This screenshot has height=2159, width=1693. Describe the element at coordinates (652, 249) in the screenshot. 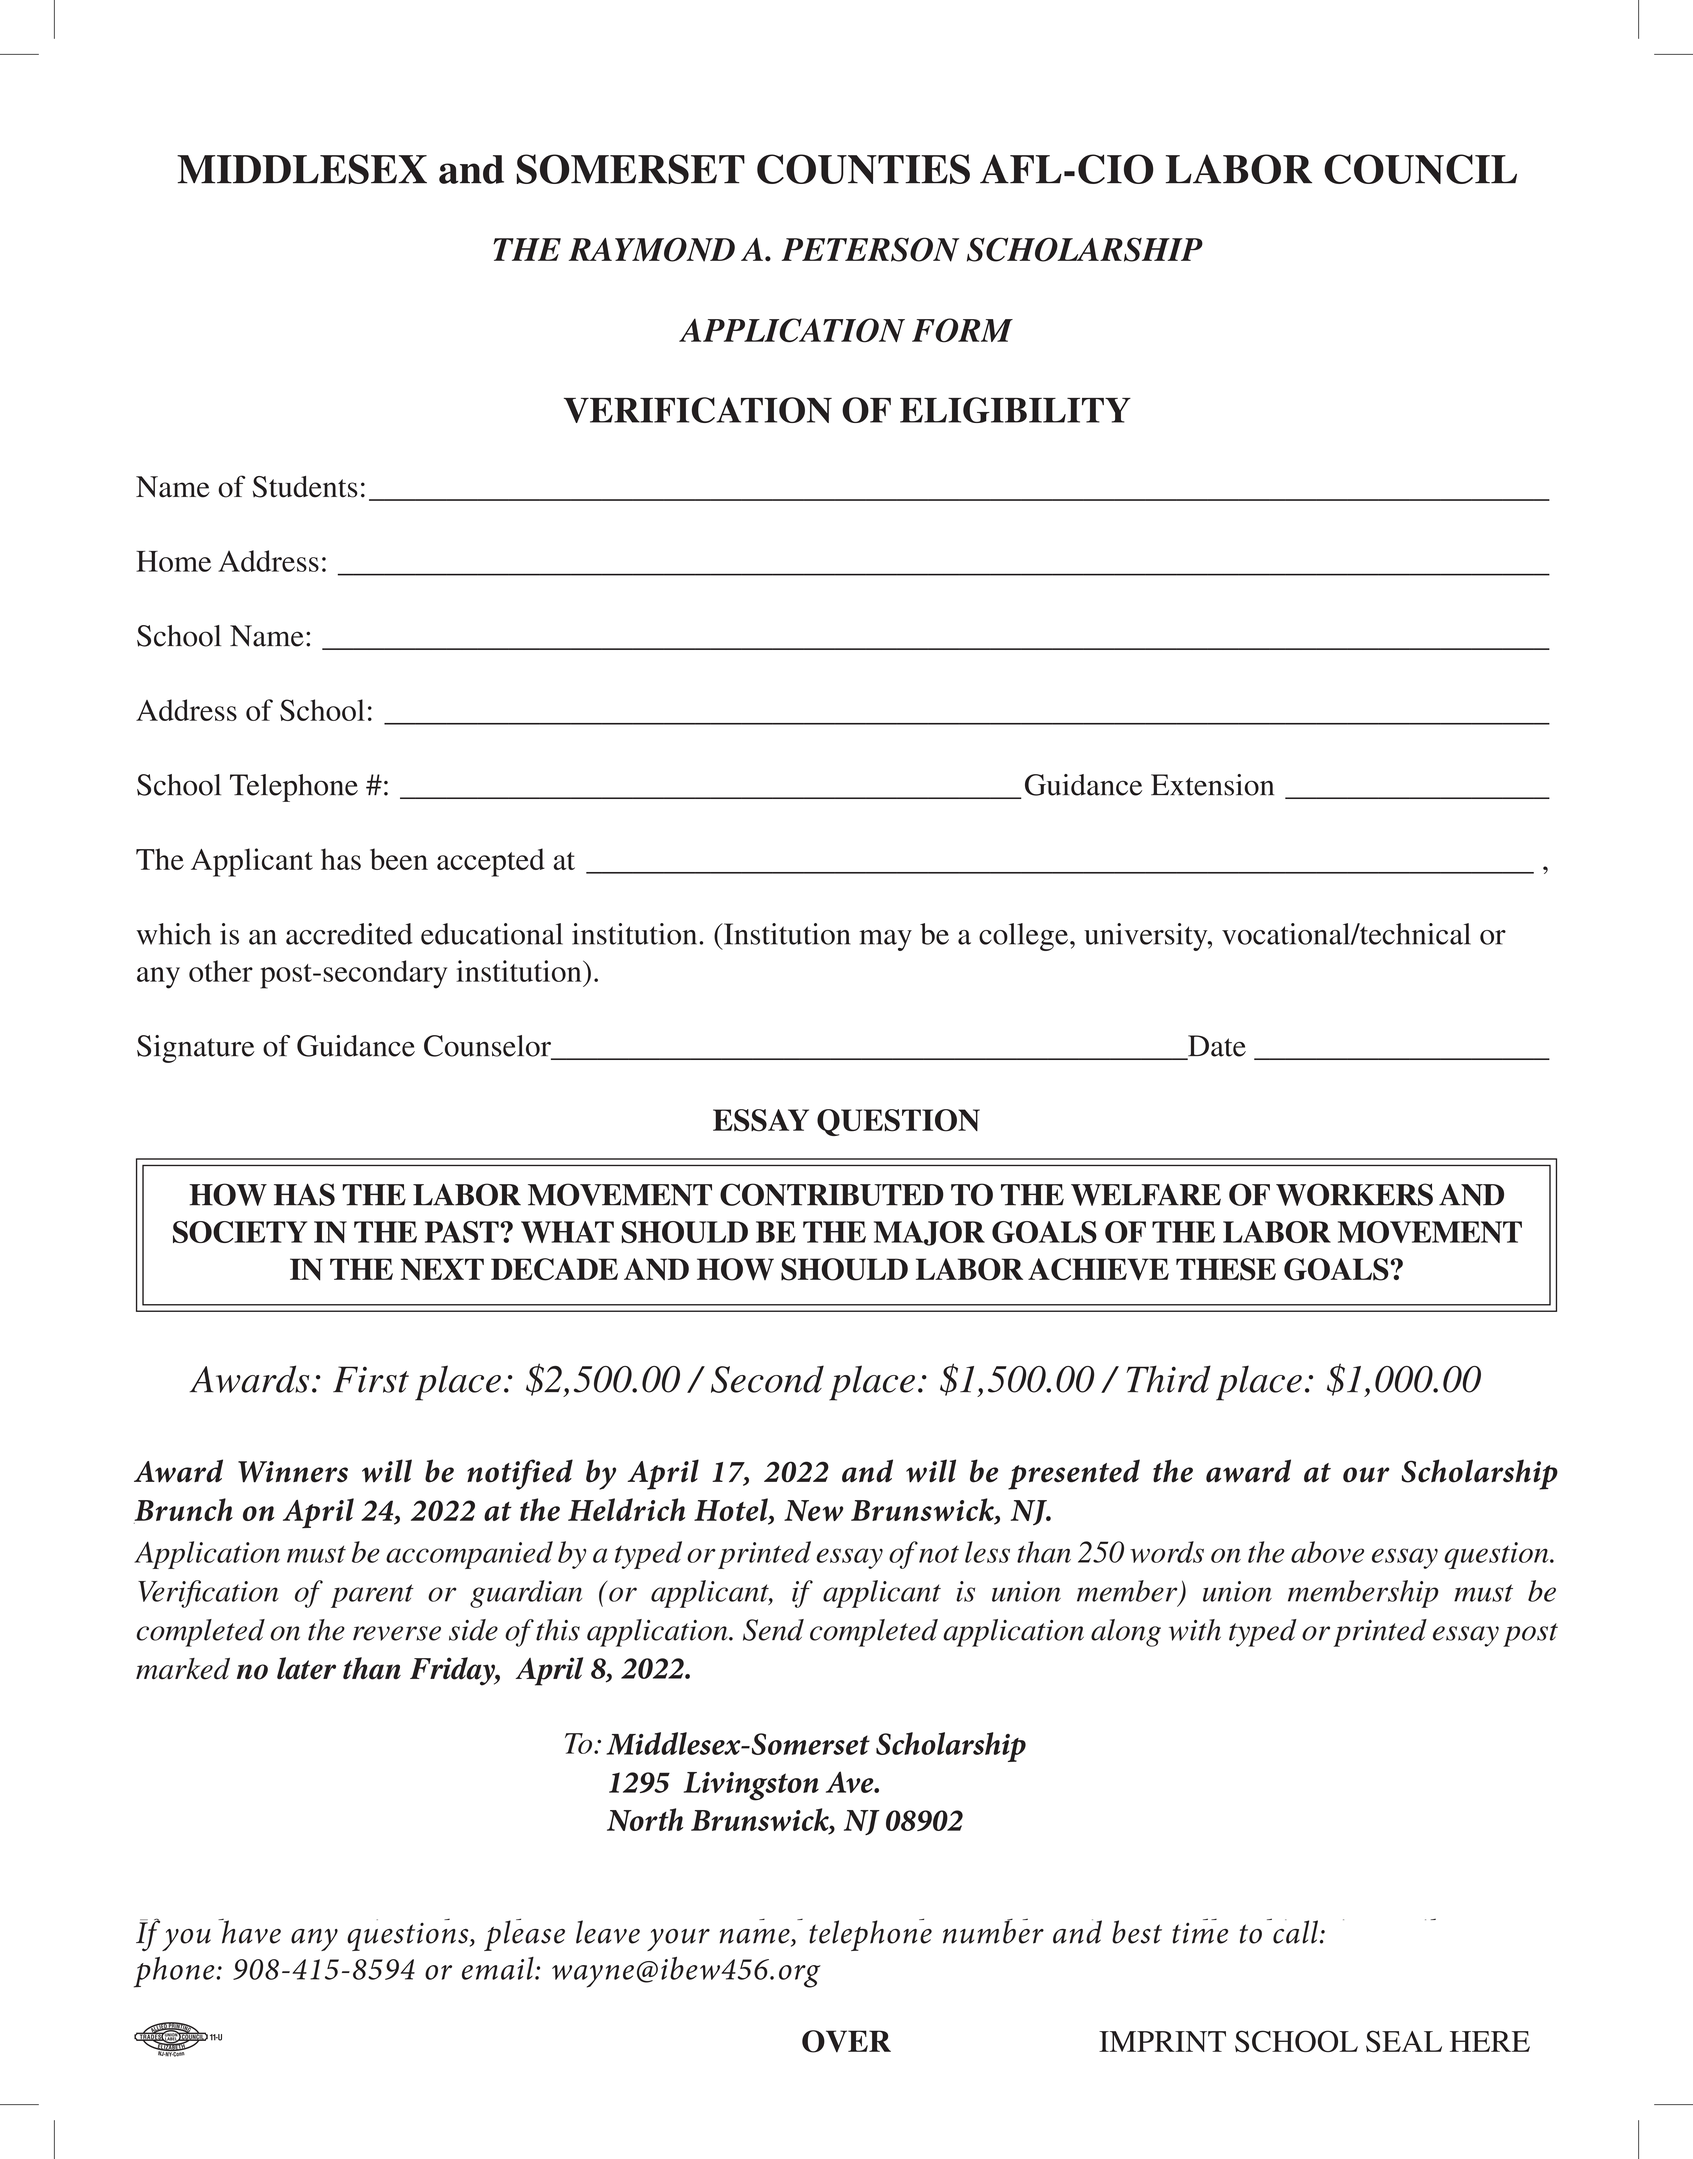

I see `RAYMOND` at that location.
